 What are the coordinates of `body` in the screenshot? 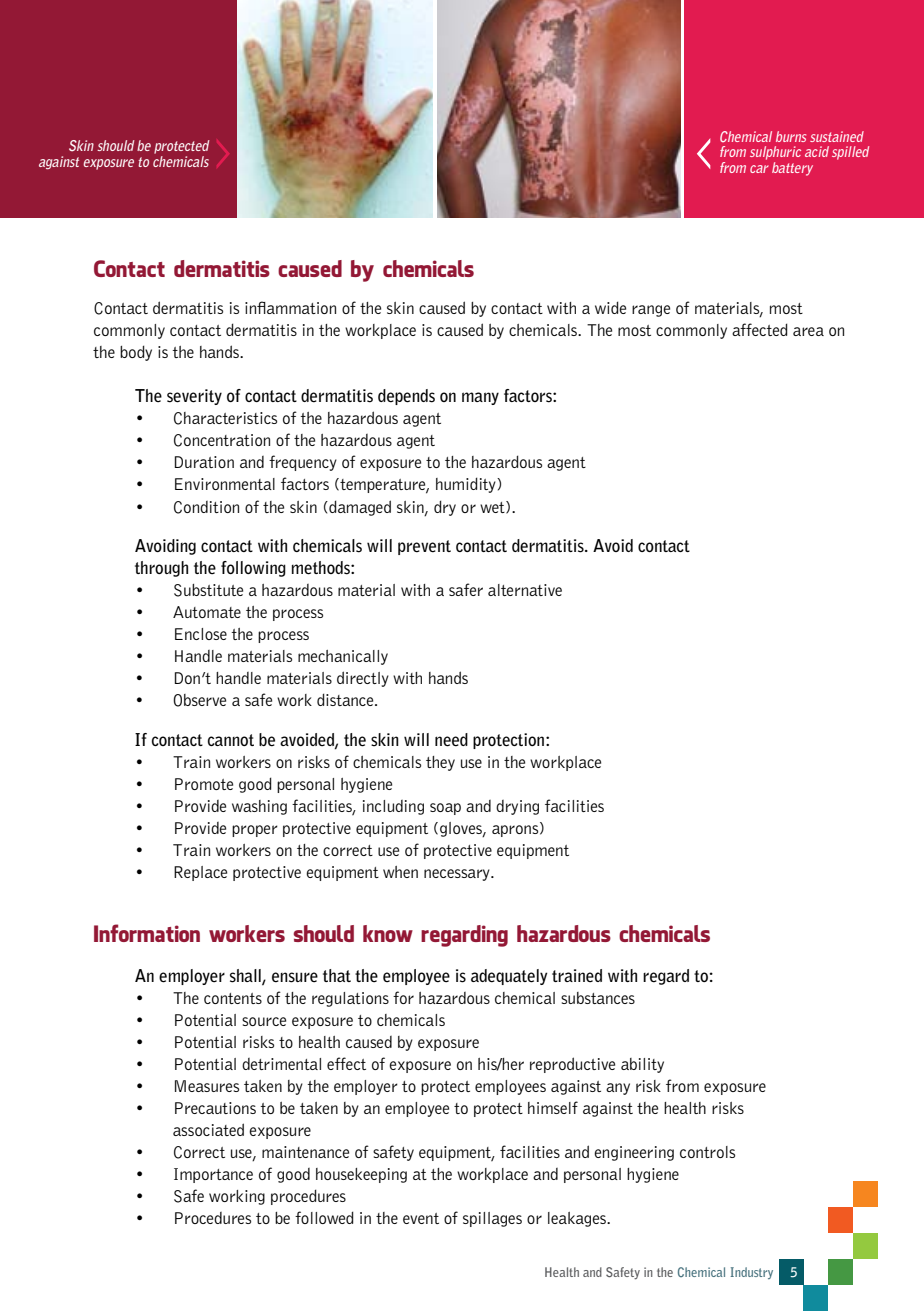 It's located at (136, 353).
